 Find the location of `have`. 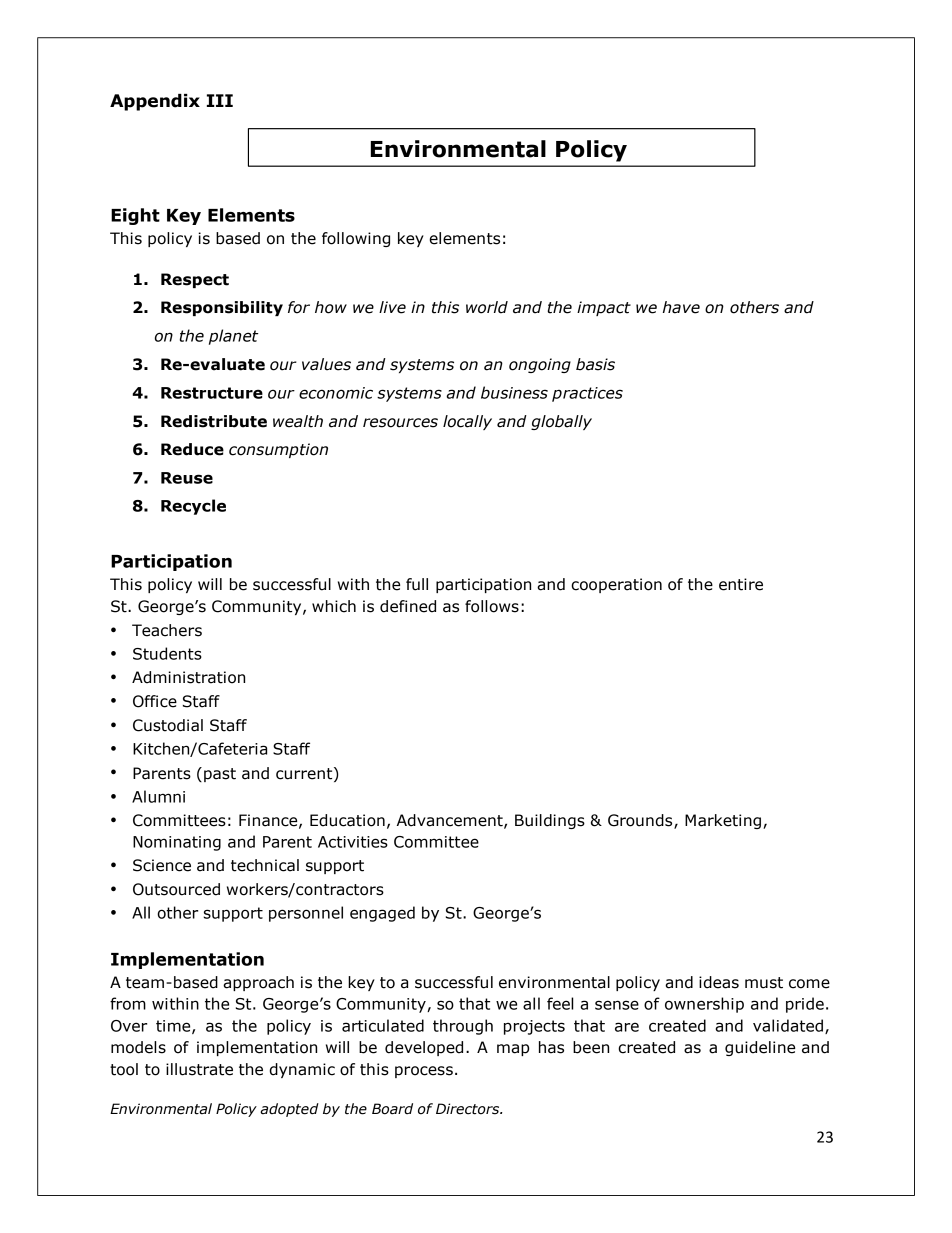

have is located at coordinates (681, 307).
